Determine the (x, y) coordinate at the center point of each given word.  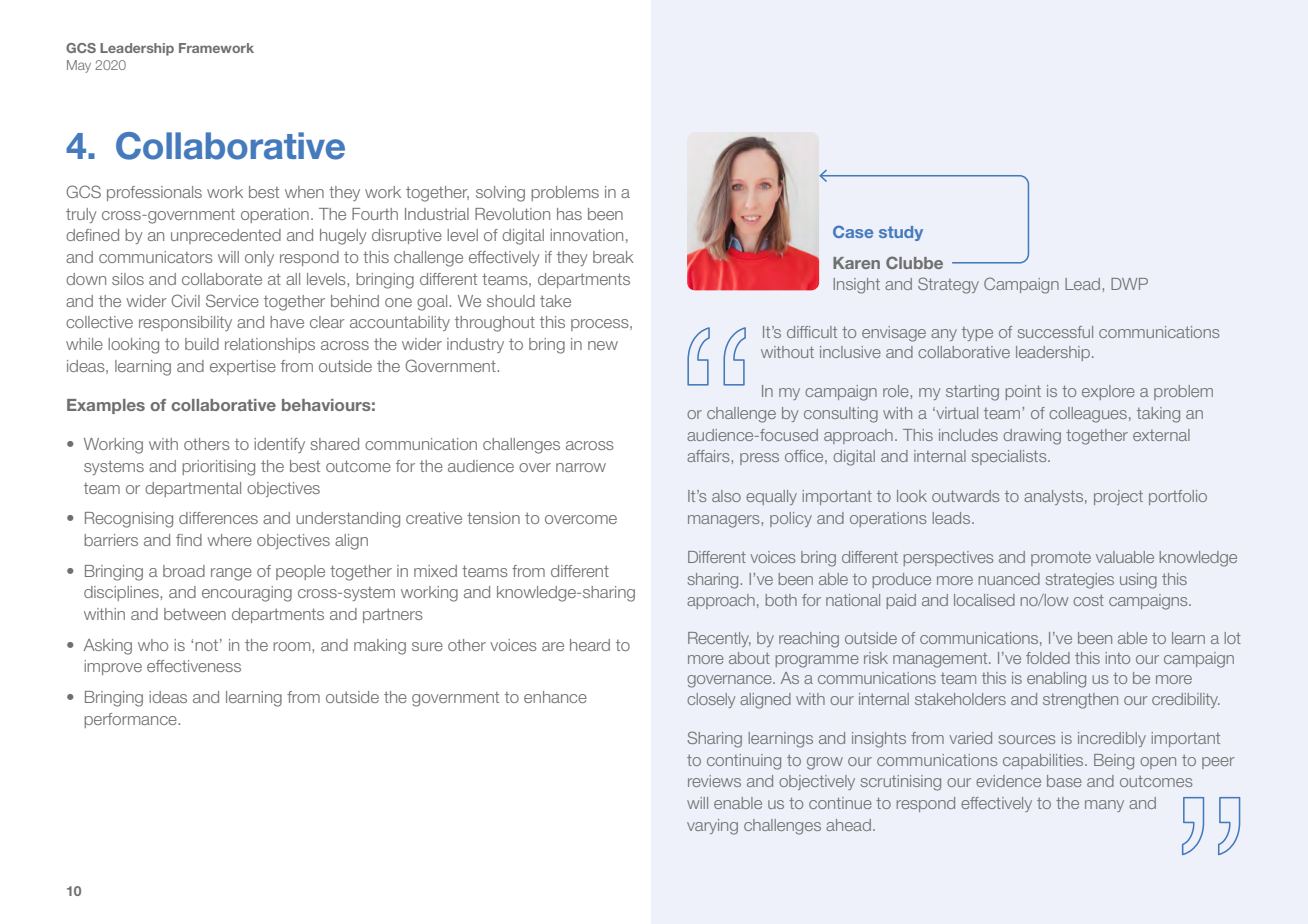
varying (712, 827)
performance (131, 720)
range (231, 574)
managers (725, 521)
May (79, 66)
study (901, 233)
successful (1055, 332)
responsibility (185, 323)
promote (1061, 559)
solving (500, 194)
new (603, 345)
